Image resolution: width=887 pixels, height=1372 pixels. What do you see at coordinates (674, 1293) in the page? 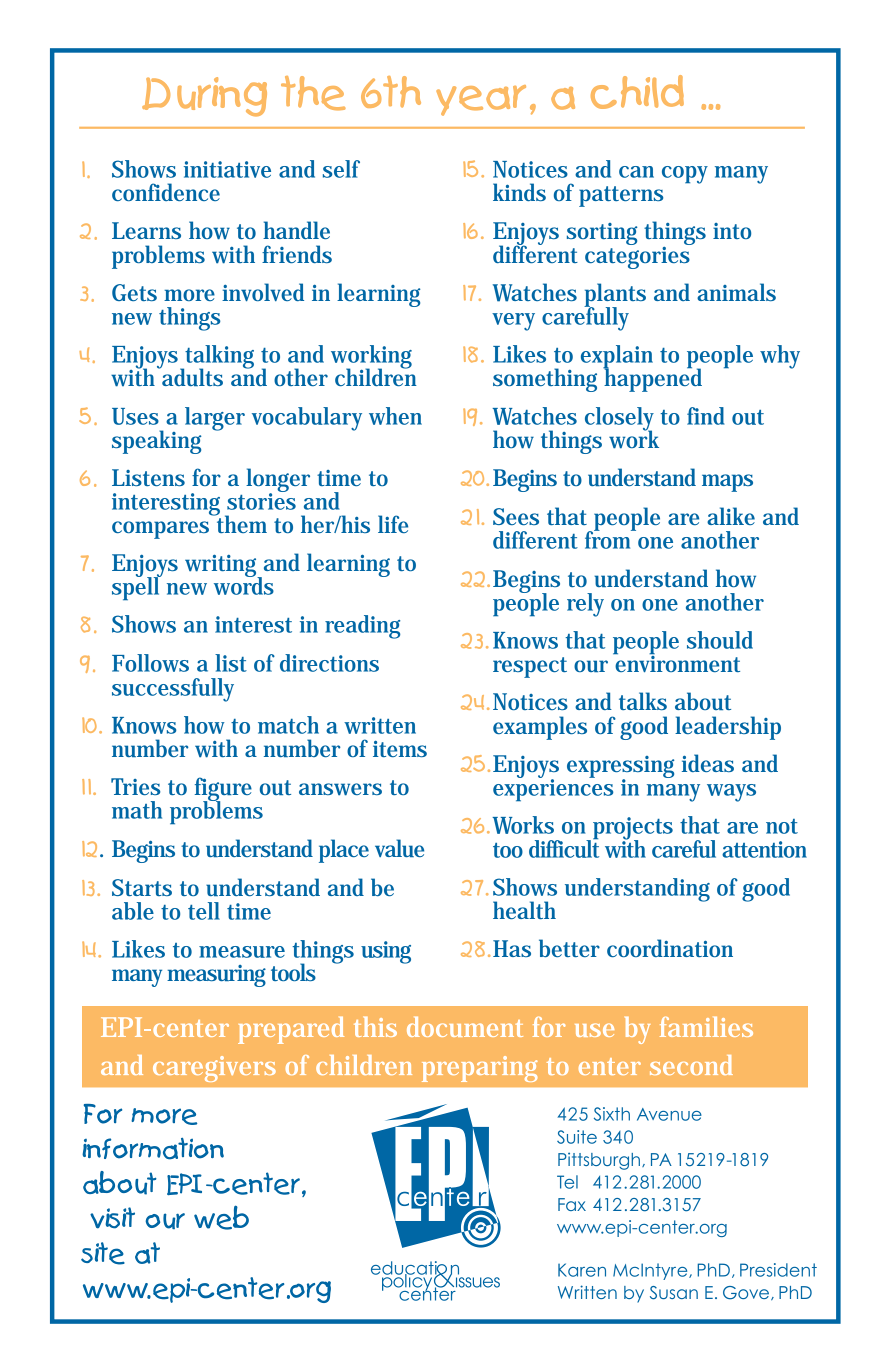
I see `Susan` at bounding box center [674, 1293].
